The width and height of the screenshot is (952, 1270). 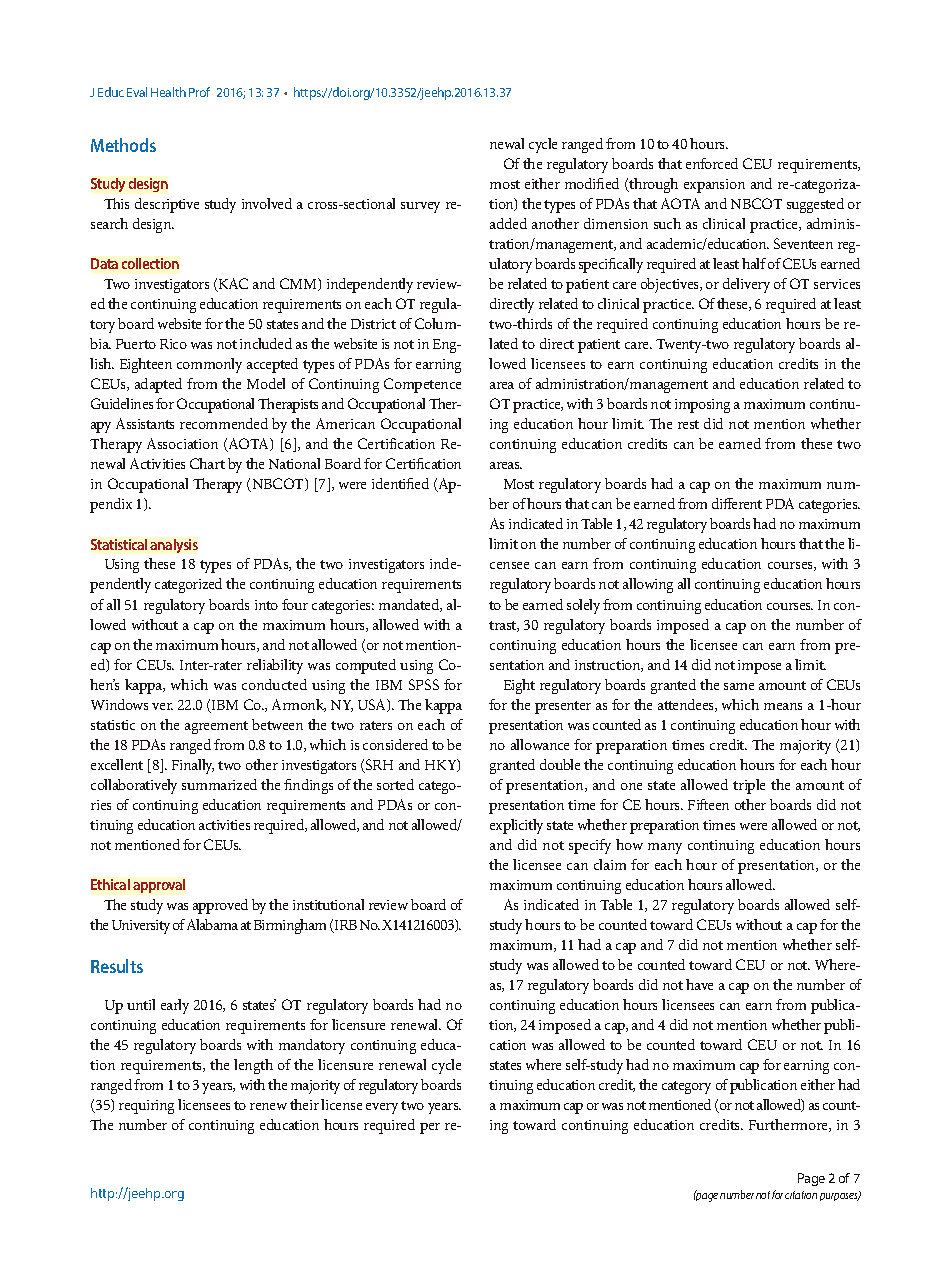 I want to click on into, so click(x=266, y=605).
